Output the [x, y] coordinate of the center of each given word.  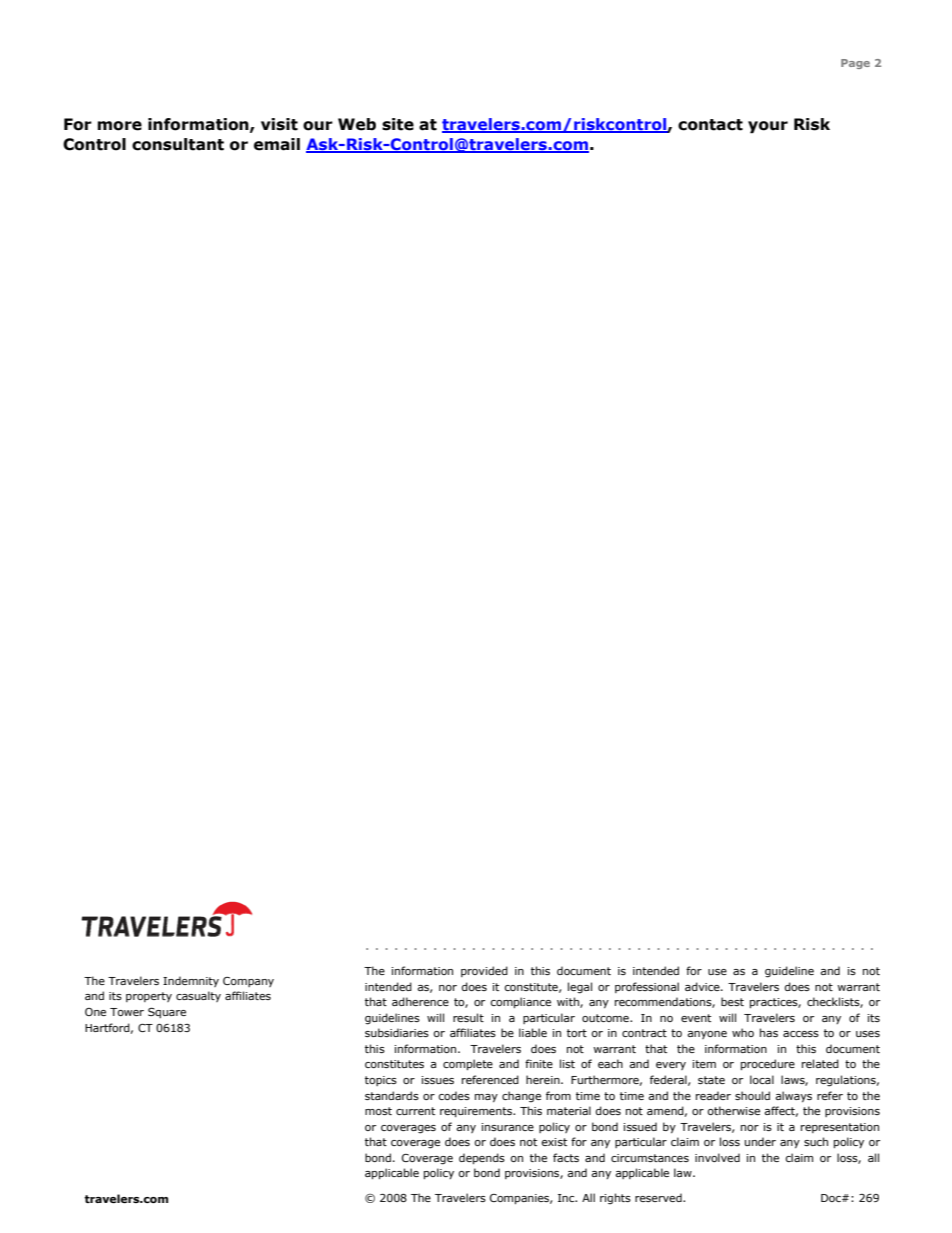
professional [647, 987]
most [378, 1111]
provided [484, 971]
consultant [178, 144]
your [768, 127]
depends [482, 1158]
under [760, 1141]
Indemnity [191, 981]
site [398, 124]
